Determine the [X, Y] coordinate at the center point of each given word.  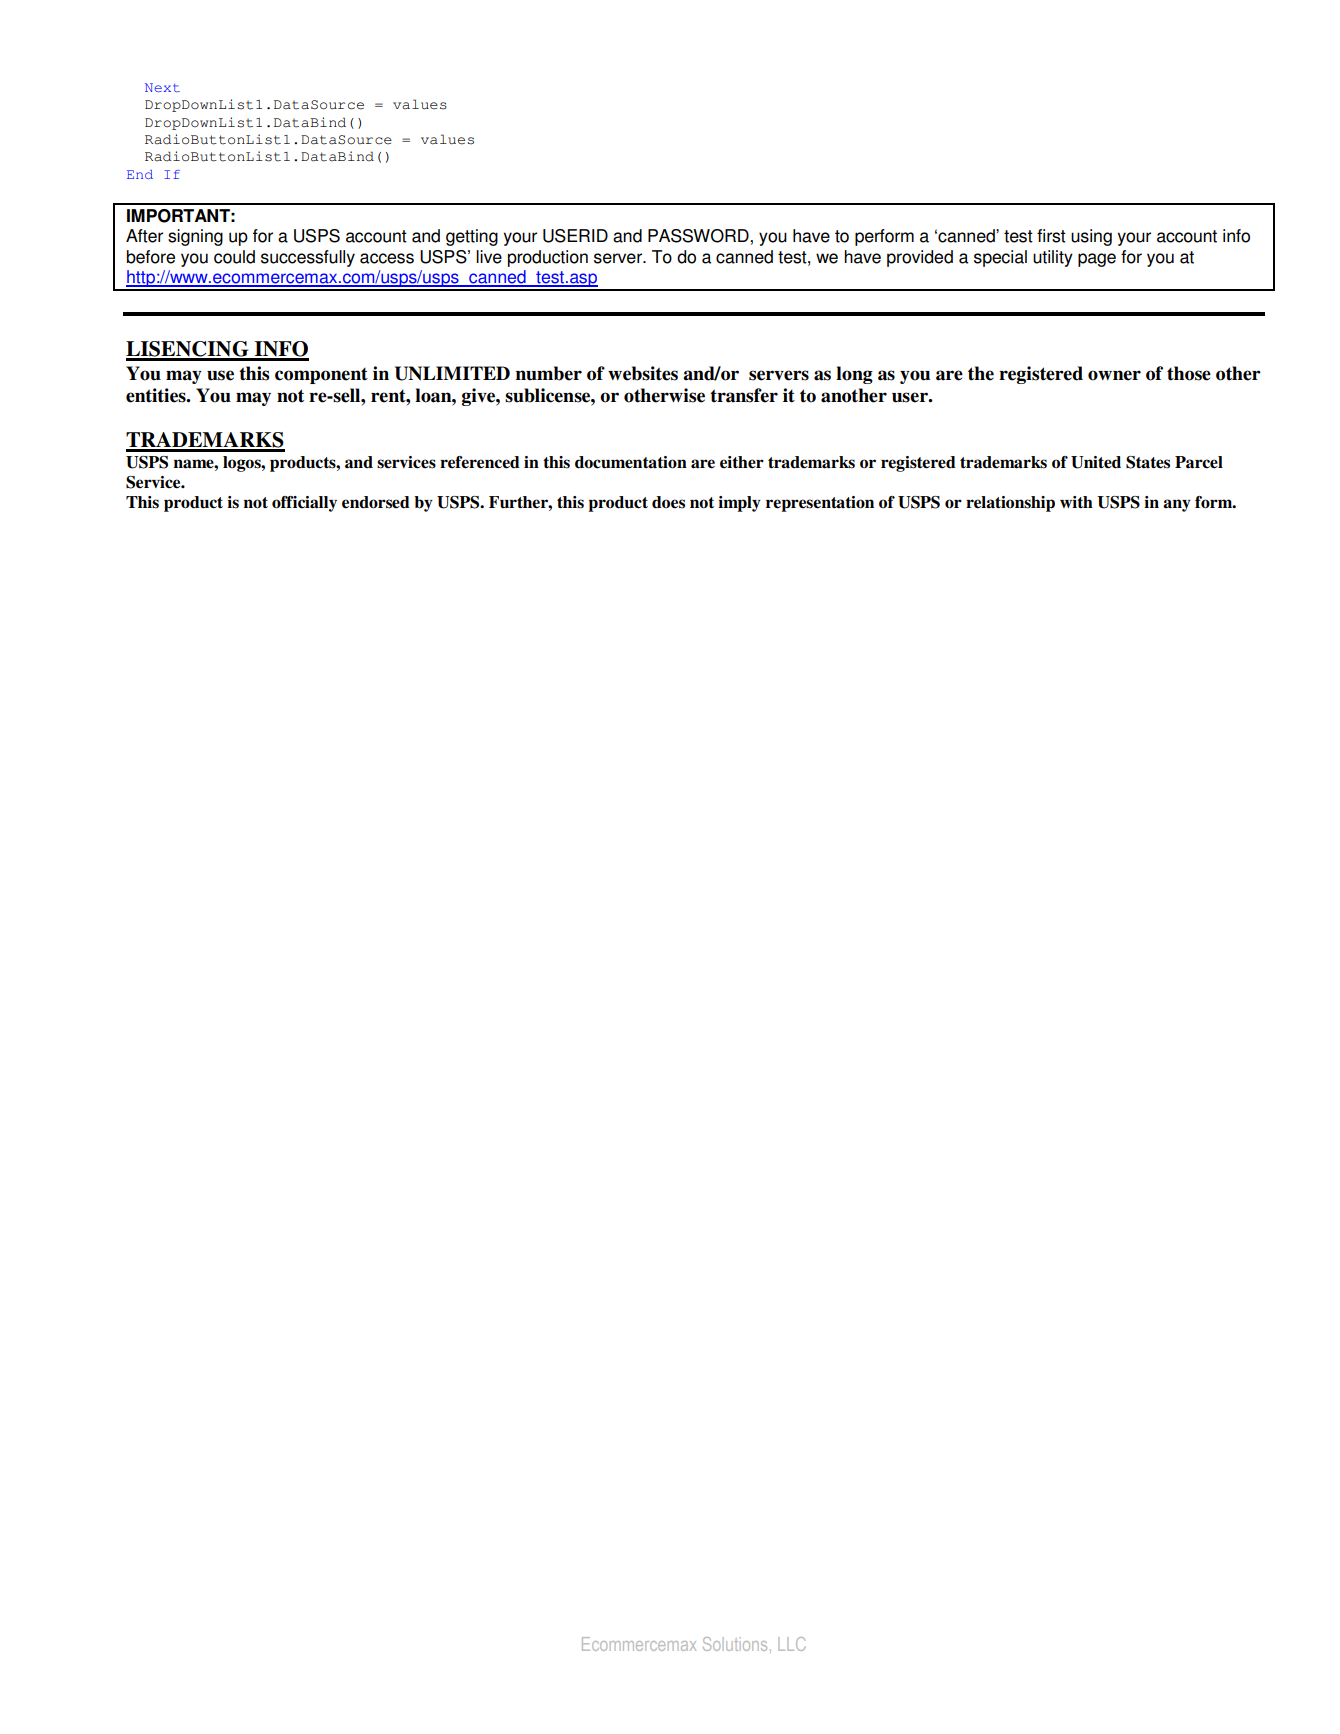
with [1076, 502]
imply [739, 504]
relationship [1010, 504]
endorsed [376, 502]
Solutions [735, 1644]
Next [162, 87]
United [1096, 462]
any [1177, 505]
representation [820, 504]
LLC [791, 1644]
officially [304, 504]
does [668, 502]
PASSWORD [699, 236]
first [1051, 236]
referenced [480, 462]
